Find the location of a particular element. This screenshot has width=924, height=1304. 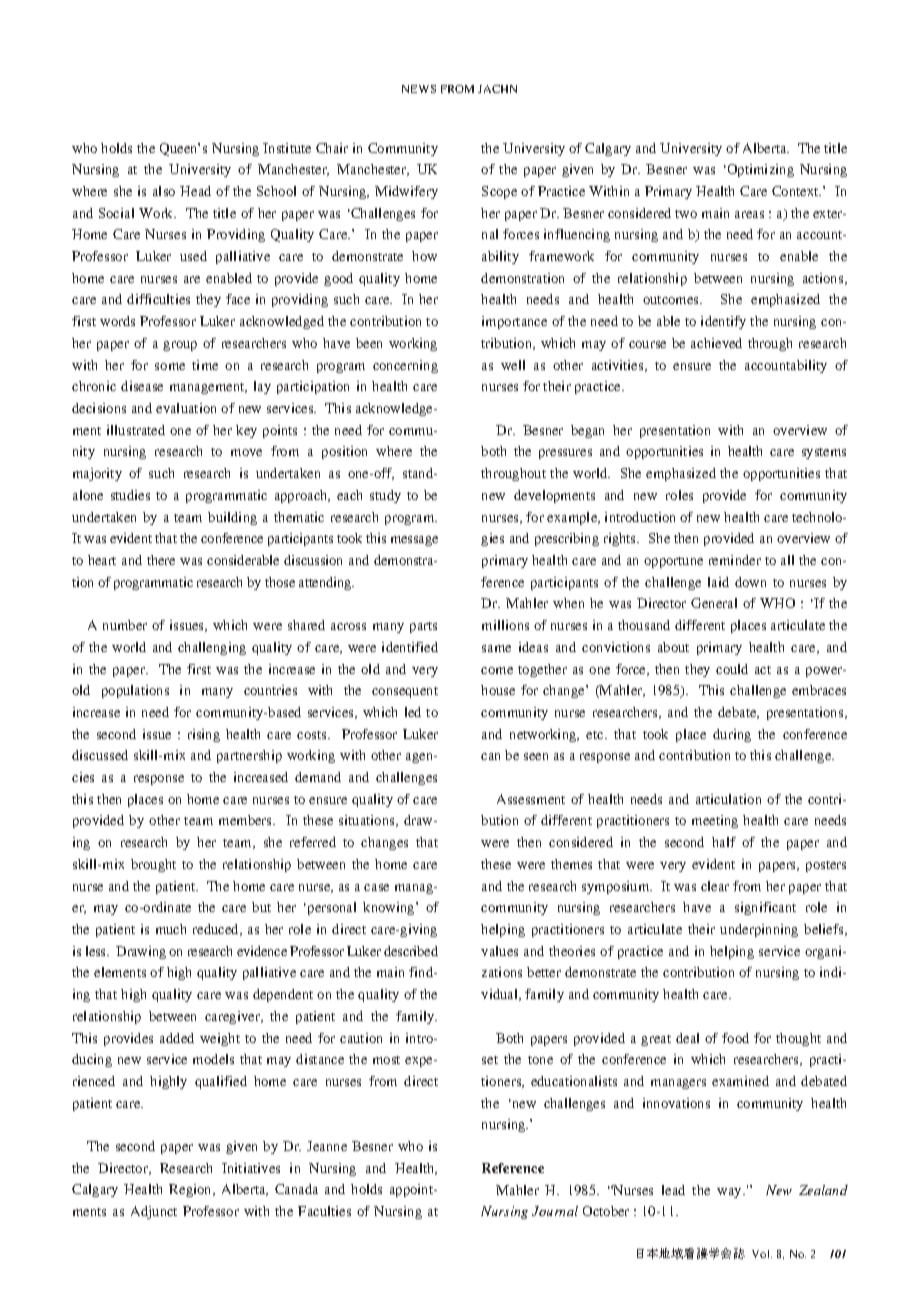

Optimizing is located at coordinates (759, 170).
